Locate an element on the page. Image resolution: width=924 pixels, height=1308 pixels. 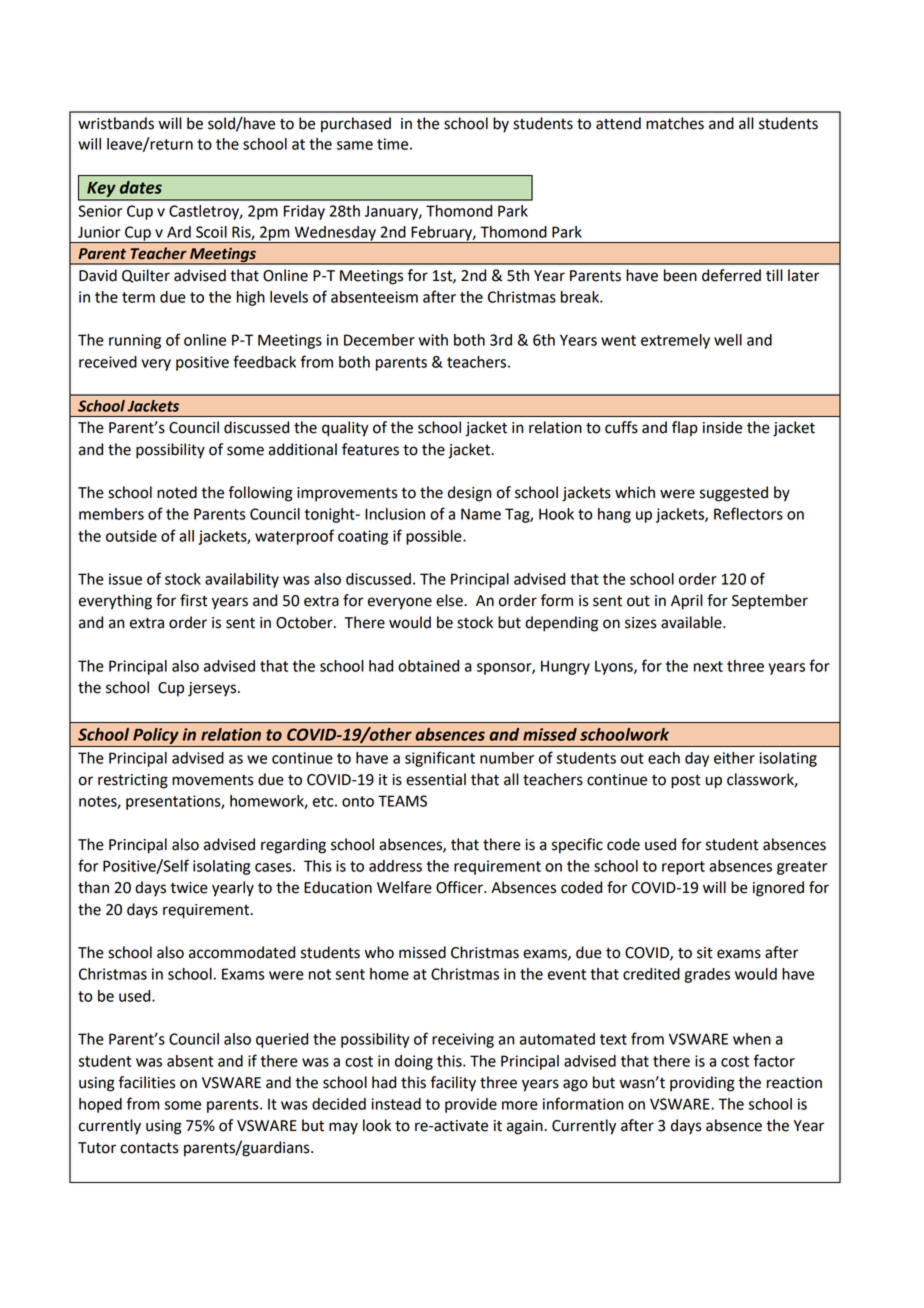
contacts is located at coordinates (149, 1148).
